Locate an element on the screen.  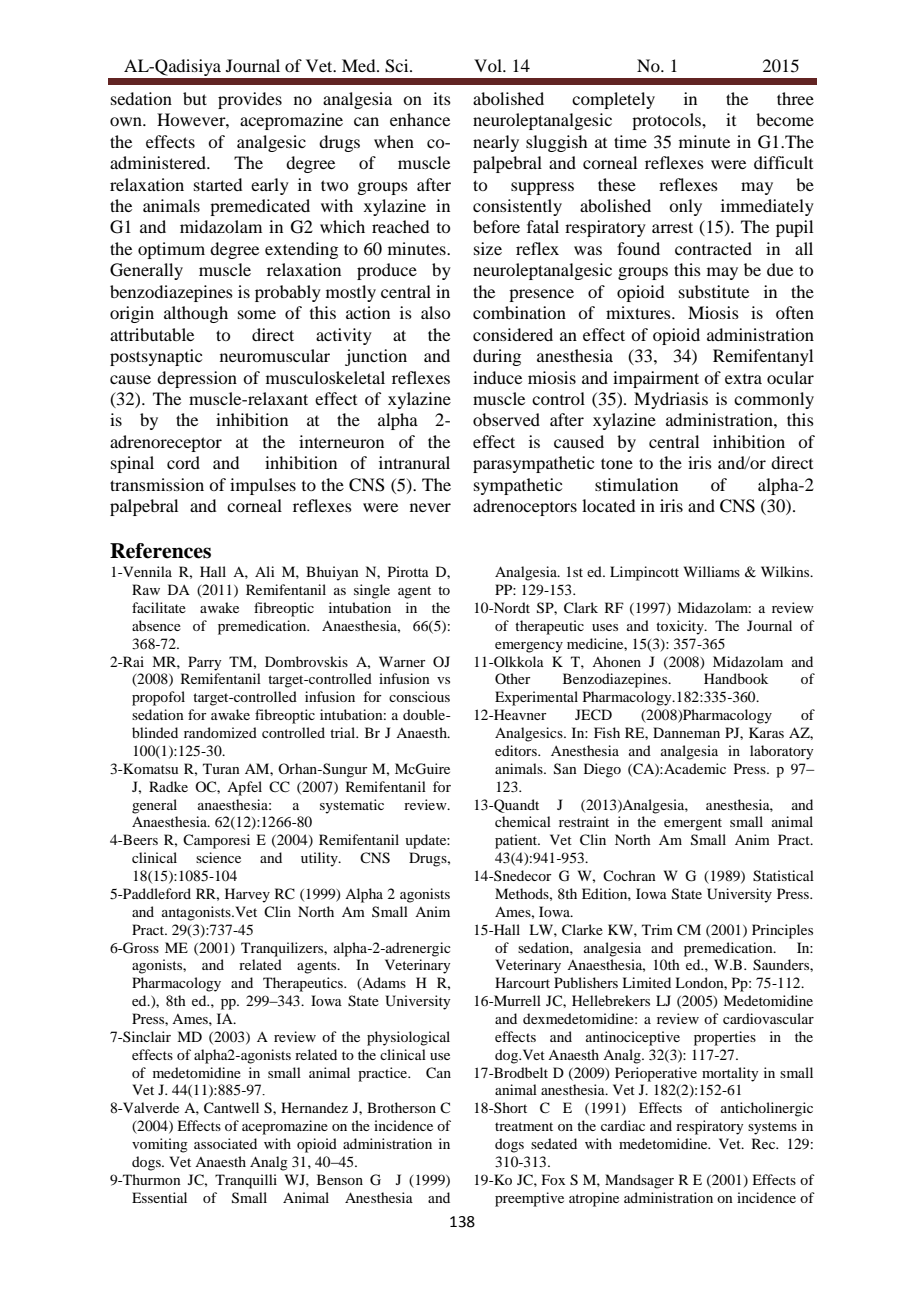
protocols is located at coordinates (667, 121).
